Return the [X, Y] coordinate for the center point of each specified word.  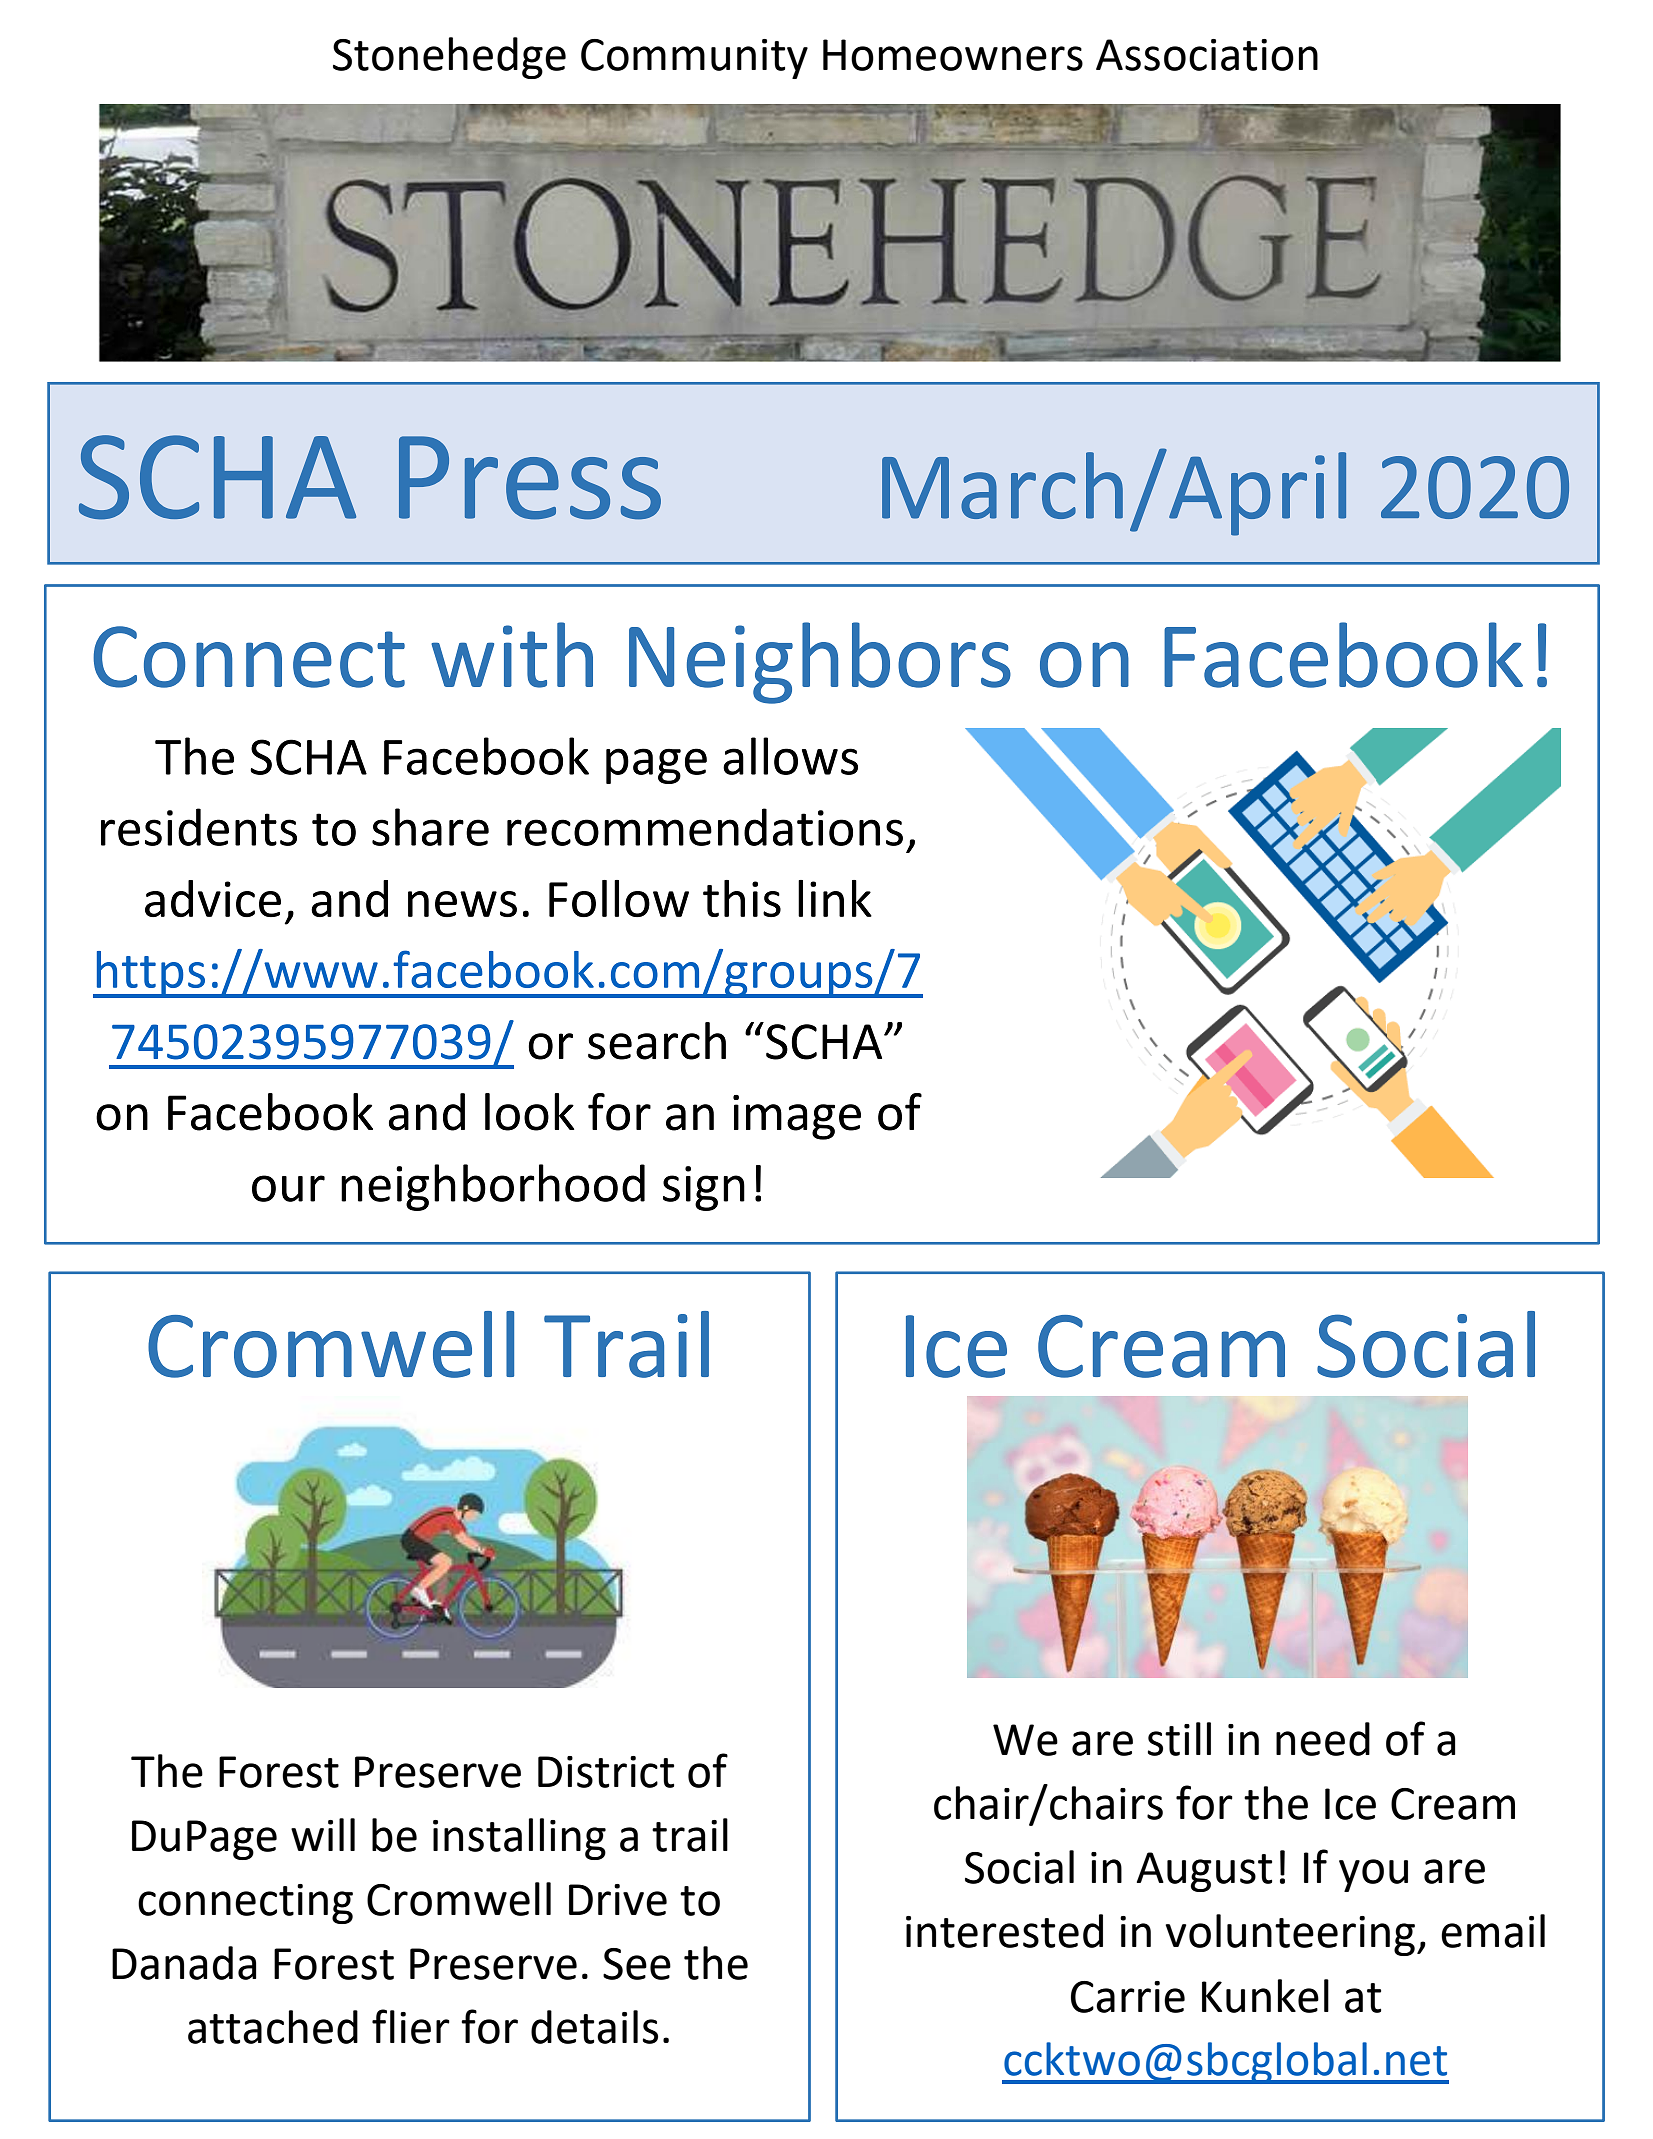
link [835, 898]
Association [1207, 55]
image [797, 1117]
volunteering [1290, 1935]
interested [1004, 1931]
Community [694, 59]
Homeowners [953, 55]
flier [411, 2026]
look [530, 1112]
